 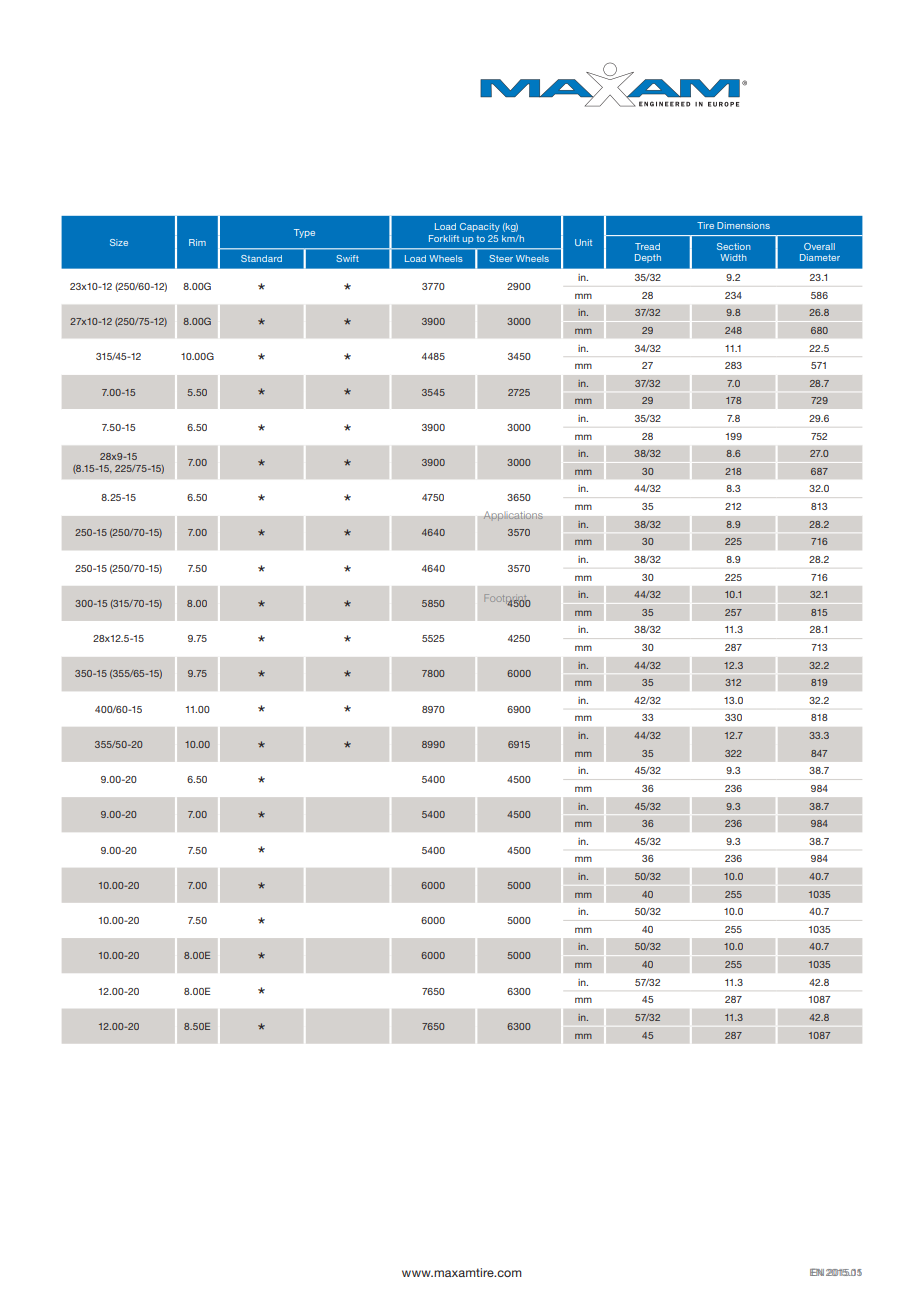 I want to click on Rim, so click(x=197, y=242).
